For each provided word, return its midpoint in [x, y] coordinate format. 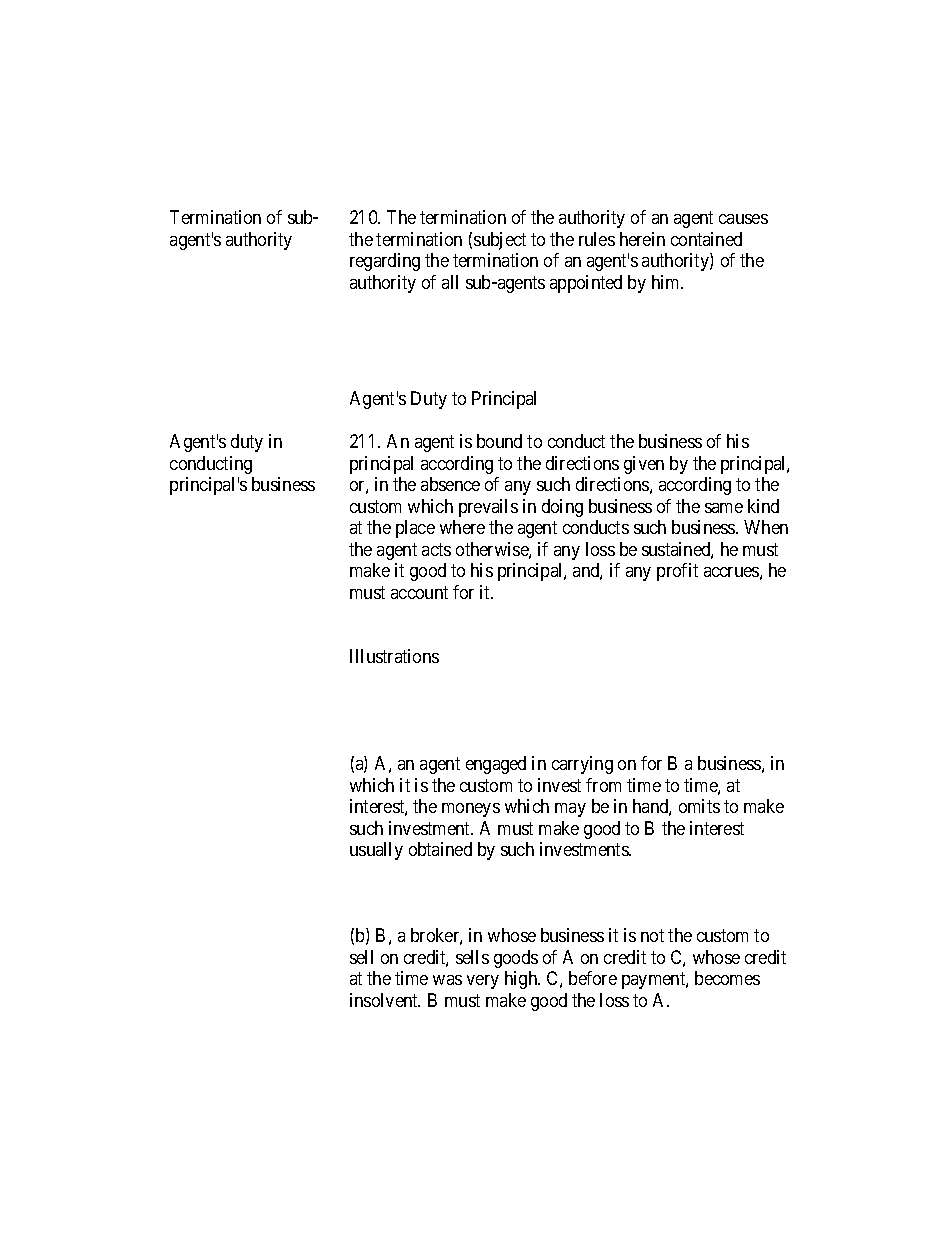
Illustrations [394, 656]
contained [706, 239]
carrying [582, 765]
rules [597, 239]
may [570, 810]
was [447, 980]
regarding [385, 262]
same [724, 508]
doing [562, 508]
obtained [440, 849]
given [644, 465]
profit [677, 572]
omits [699, 806]
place [415, 529]
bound [499, 441]
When [766, 527]
